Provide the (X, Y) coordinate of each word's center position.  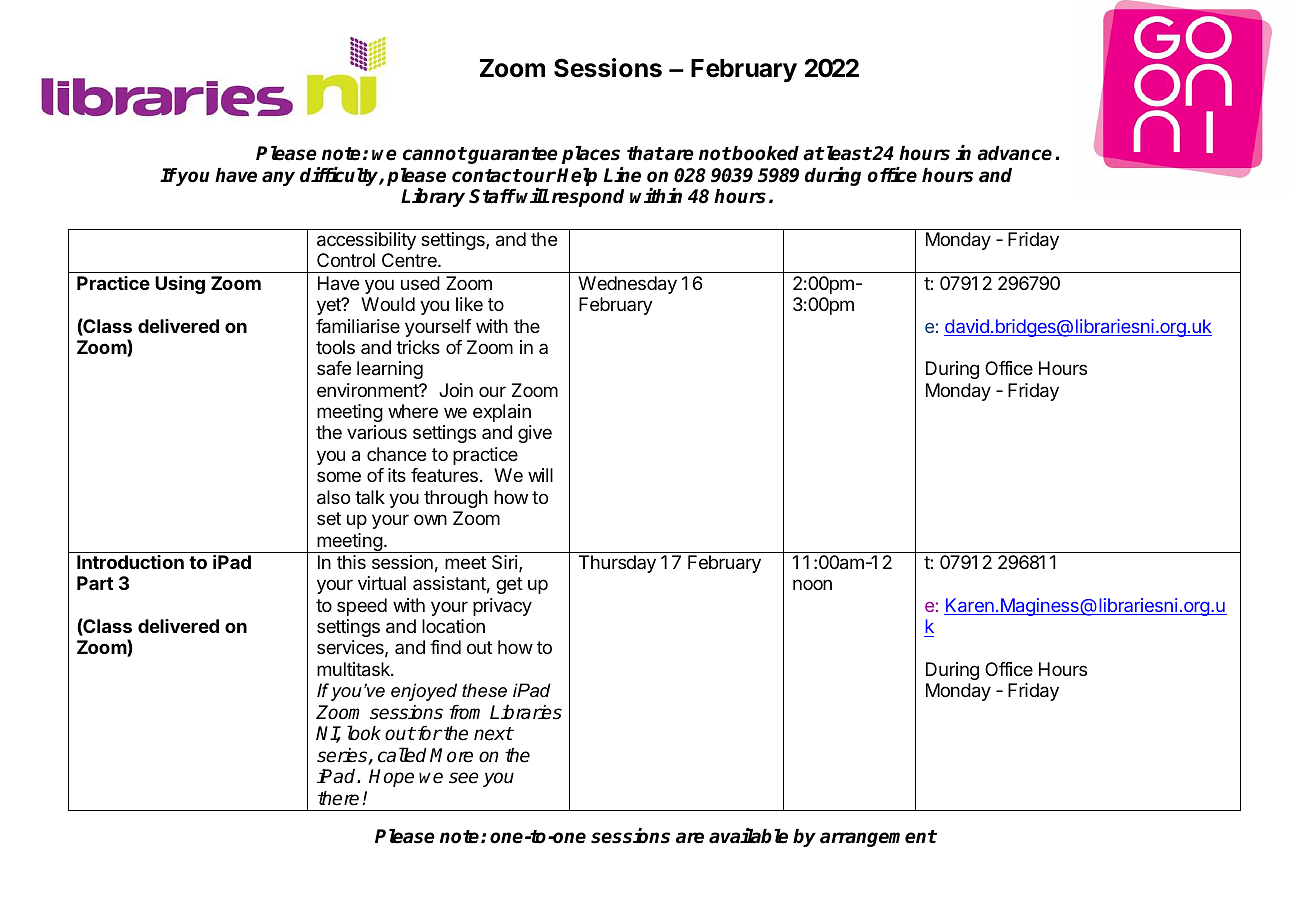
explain (502, 413)
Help (577, 177)
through (456, 499)
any (278, 178)
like (469, 304)
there (338, 798)
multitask (354, 669)
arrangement (878, 838)
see (464, 778)
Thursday (617, 564)
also (333, 497)
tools (335, 347)
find (445, 647)
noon (812, 584)
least (848, 153)
